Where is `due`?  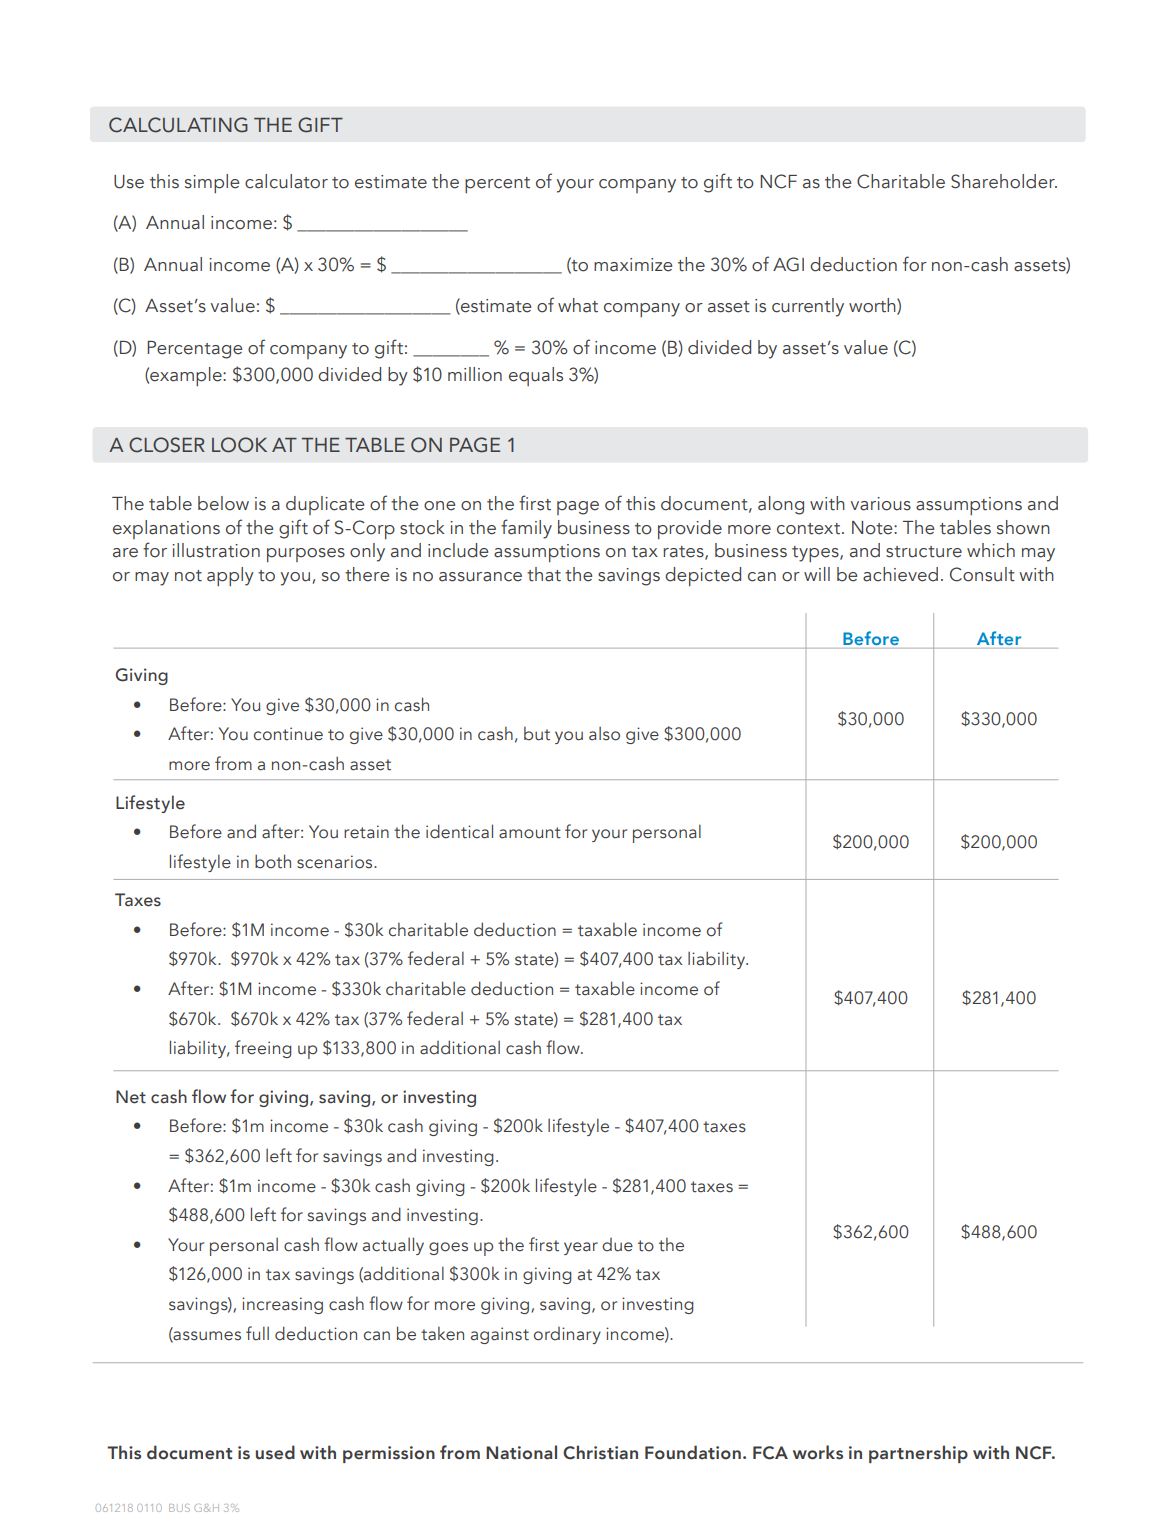 due is located at coordinates (617, 1245).
